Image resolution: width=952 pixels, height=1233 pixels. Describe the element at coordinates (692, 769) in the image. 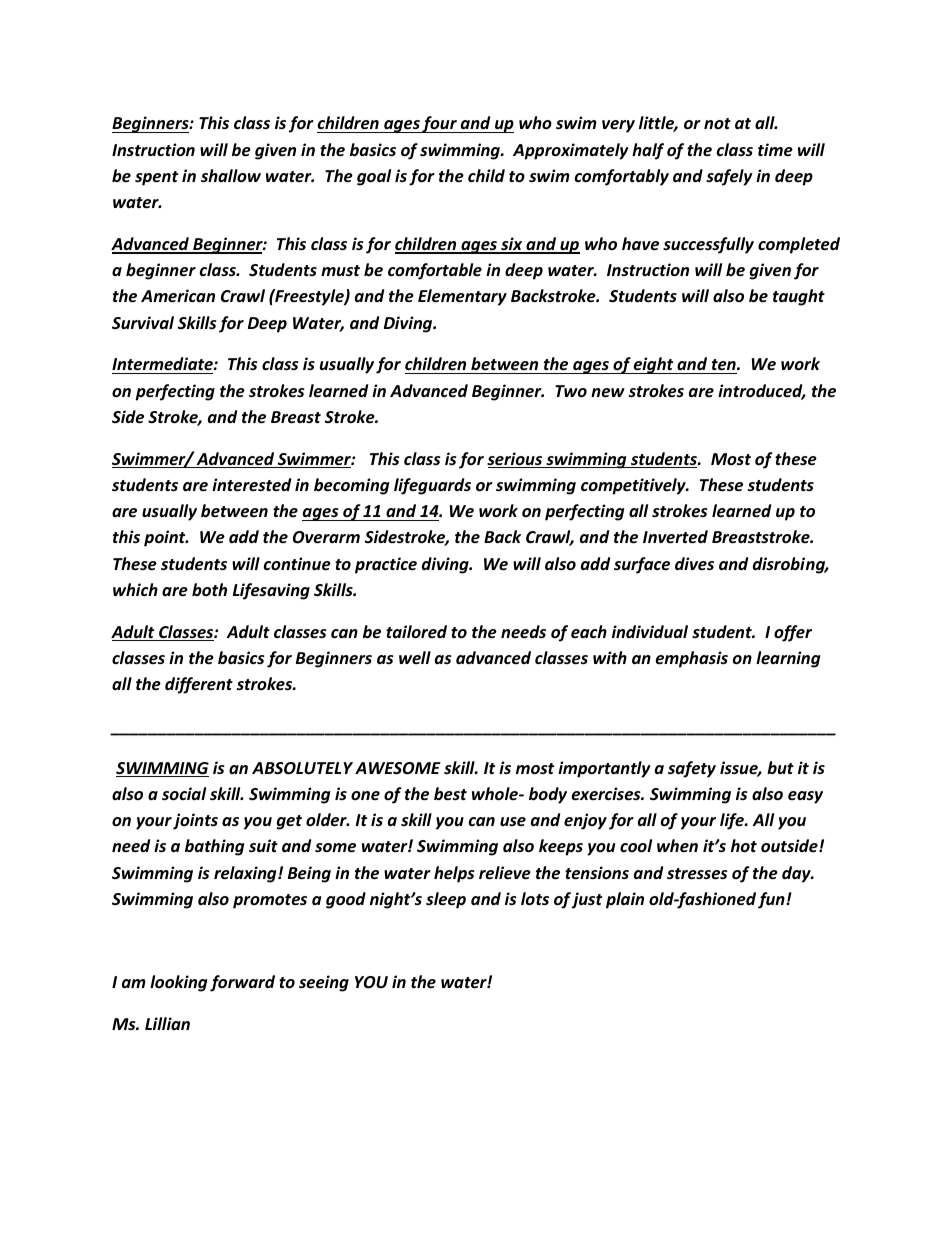

I see `safety` at that location.
